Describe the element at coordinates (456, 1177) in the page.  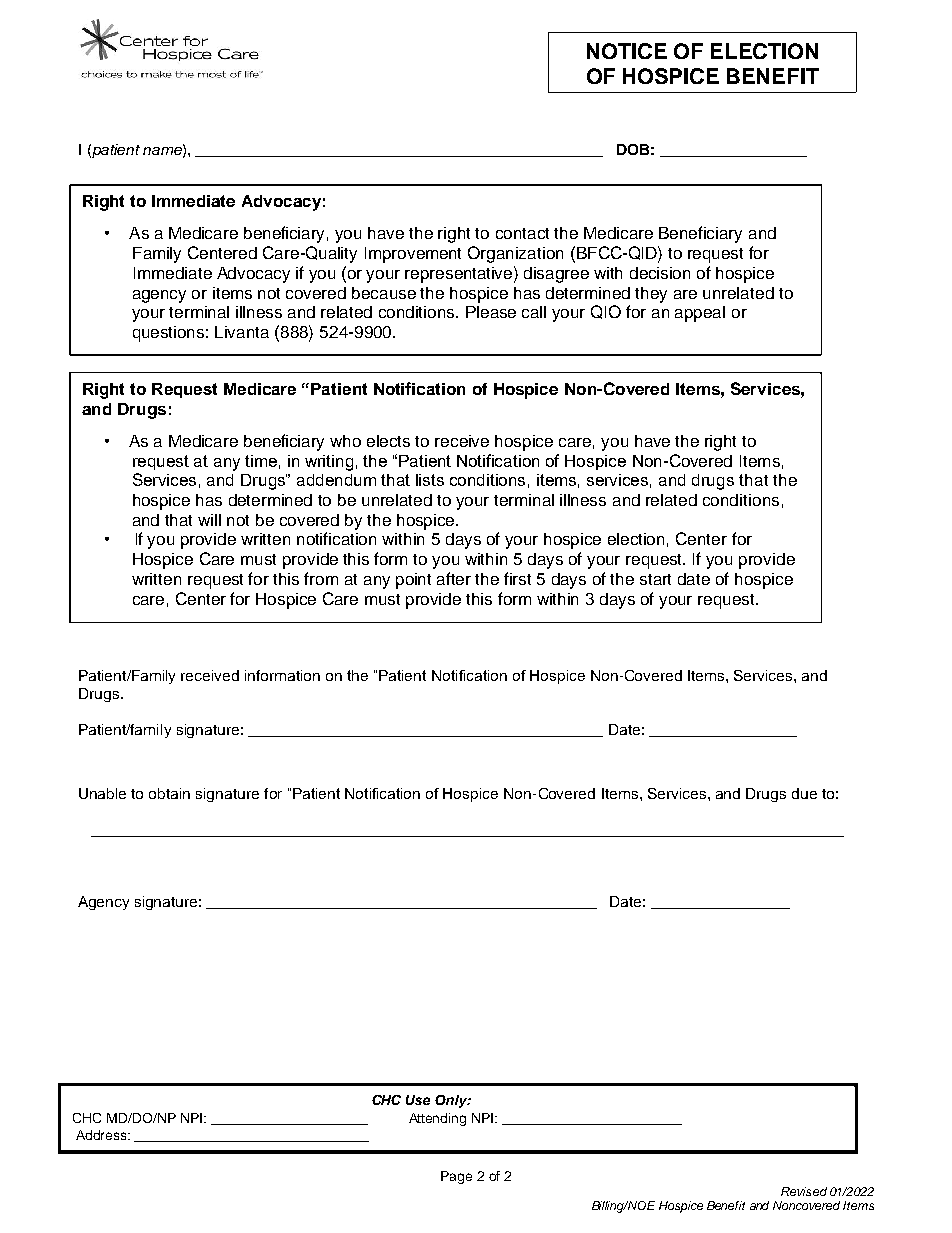
I see `Page` at that location.
